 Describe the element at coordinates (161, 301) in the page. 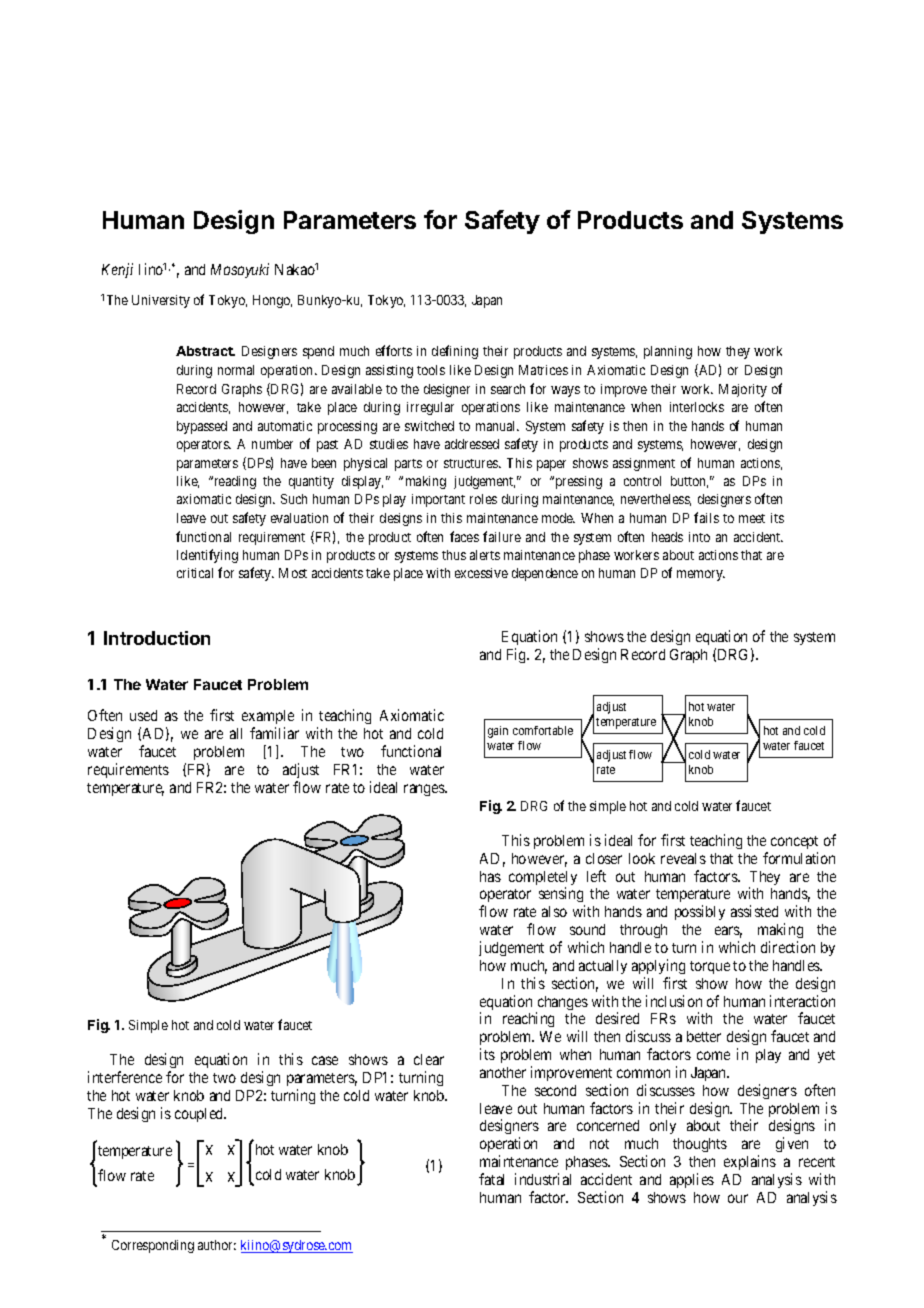

I see `University` at that location.
